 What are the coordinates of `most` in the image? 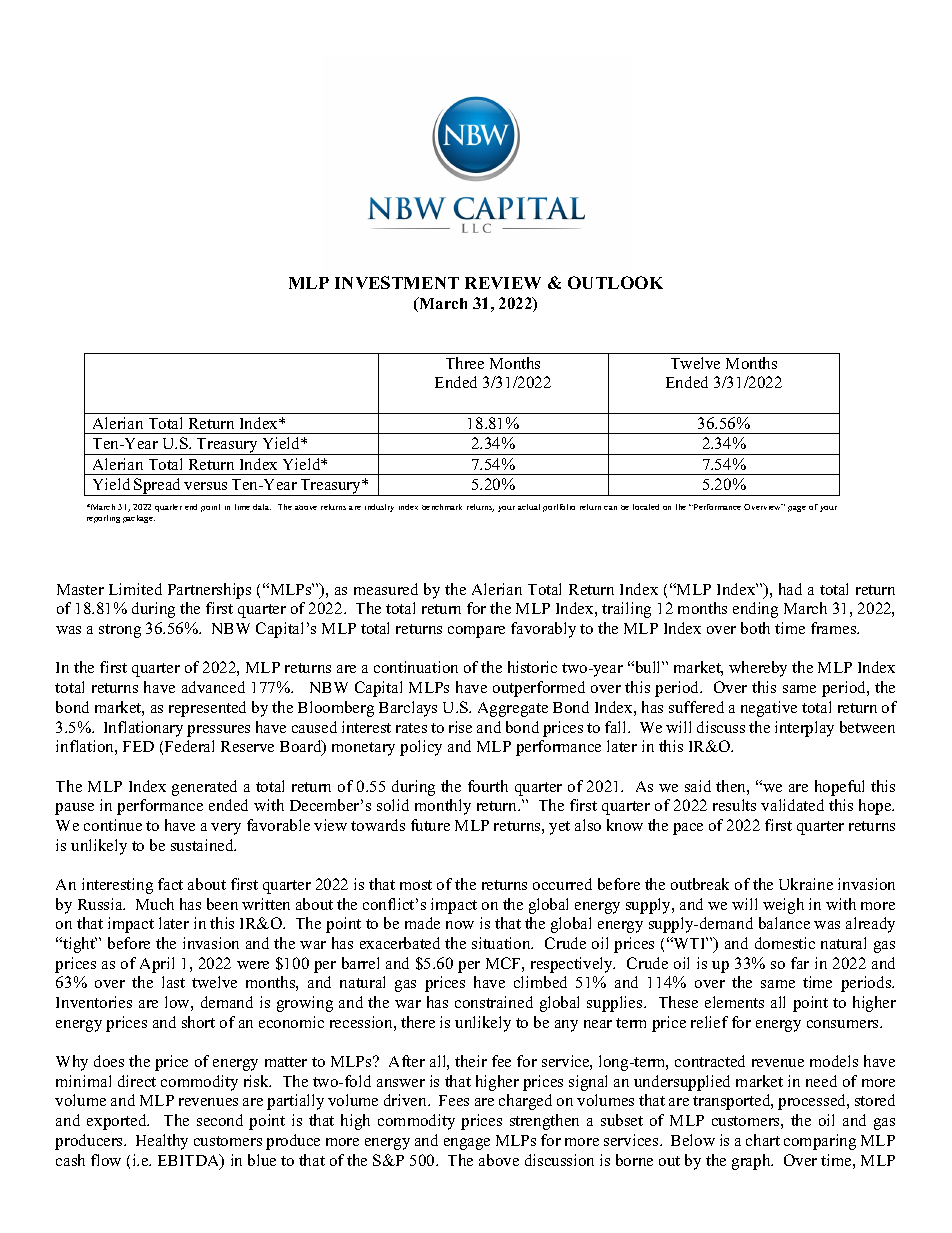 It's located at (416, 885).
